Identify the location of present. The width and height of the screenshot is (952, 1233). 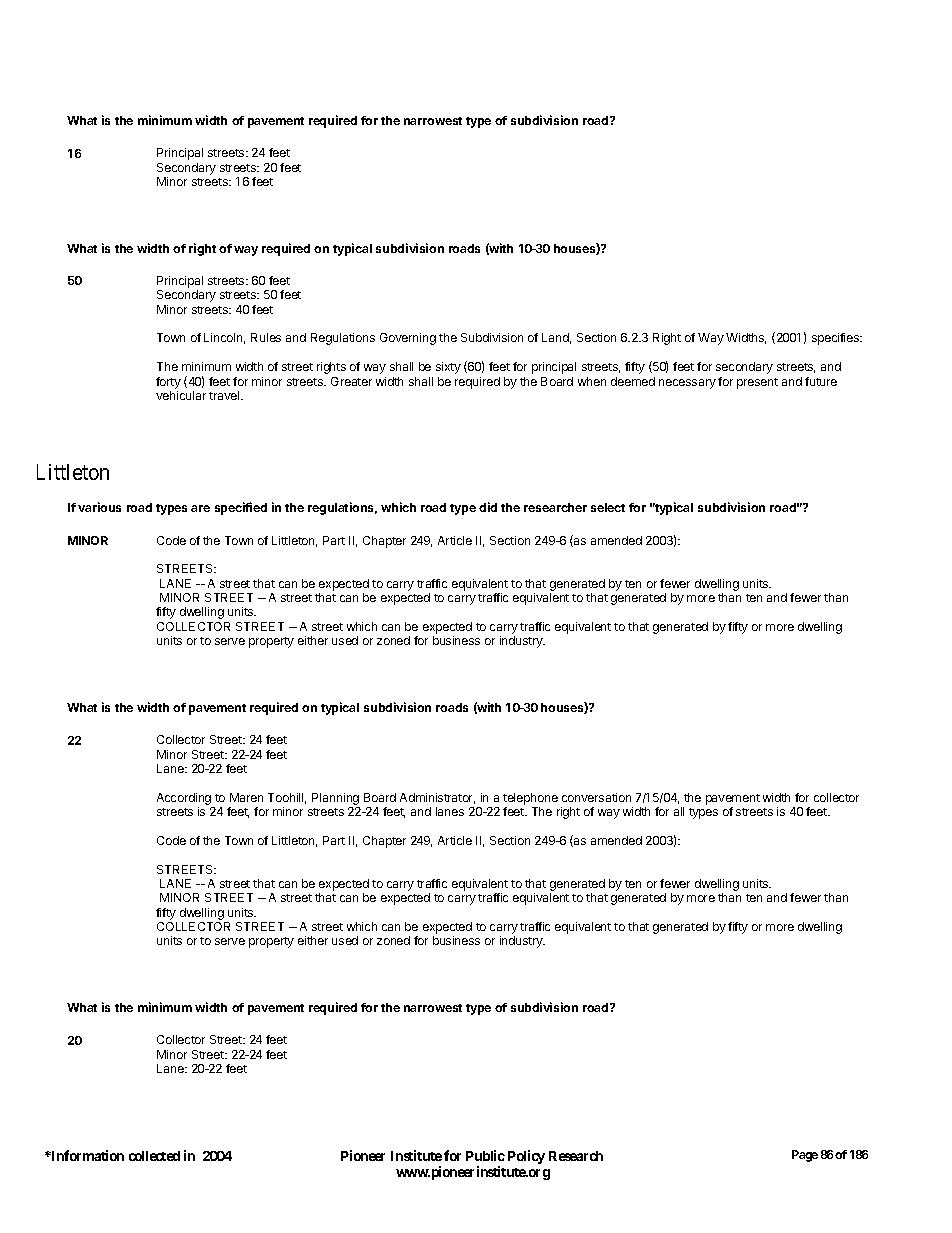
(757, 383).
